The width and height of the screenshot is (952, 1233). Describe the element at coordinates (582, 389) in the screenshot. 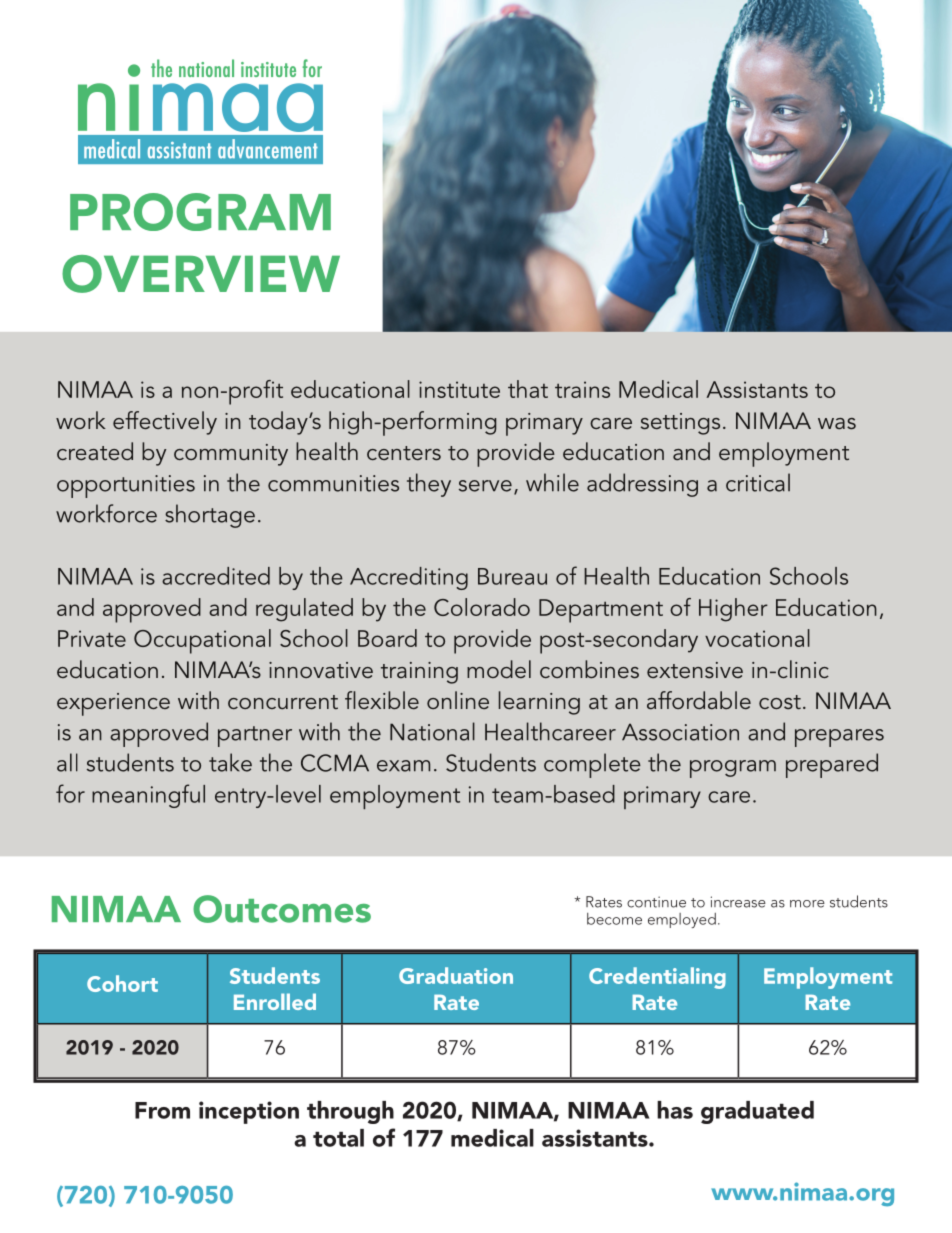

I see `trains` at that location.
